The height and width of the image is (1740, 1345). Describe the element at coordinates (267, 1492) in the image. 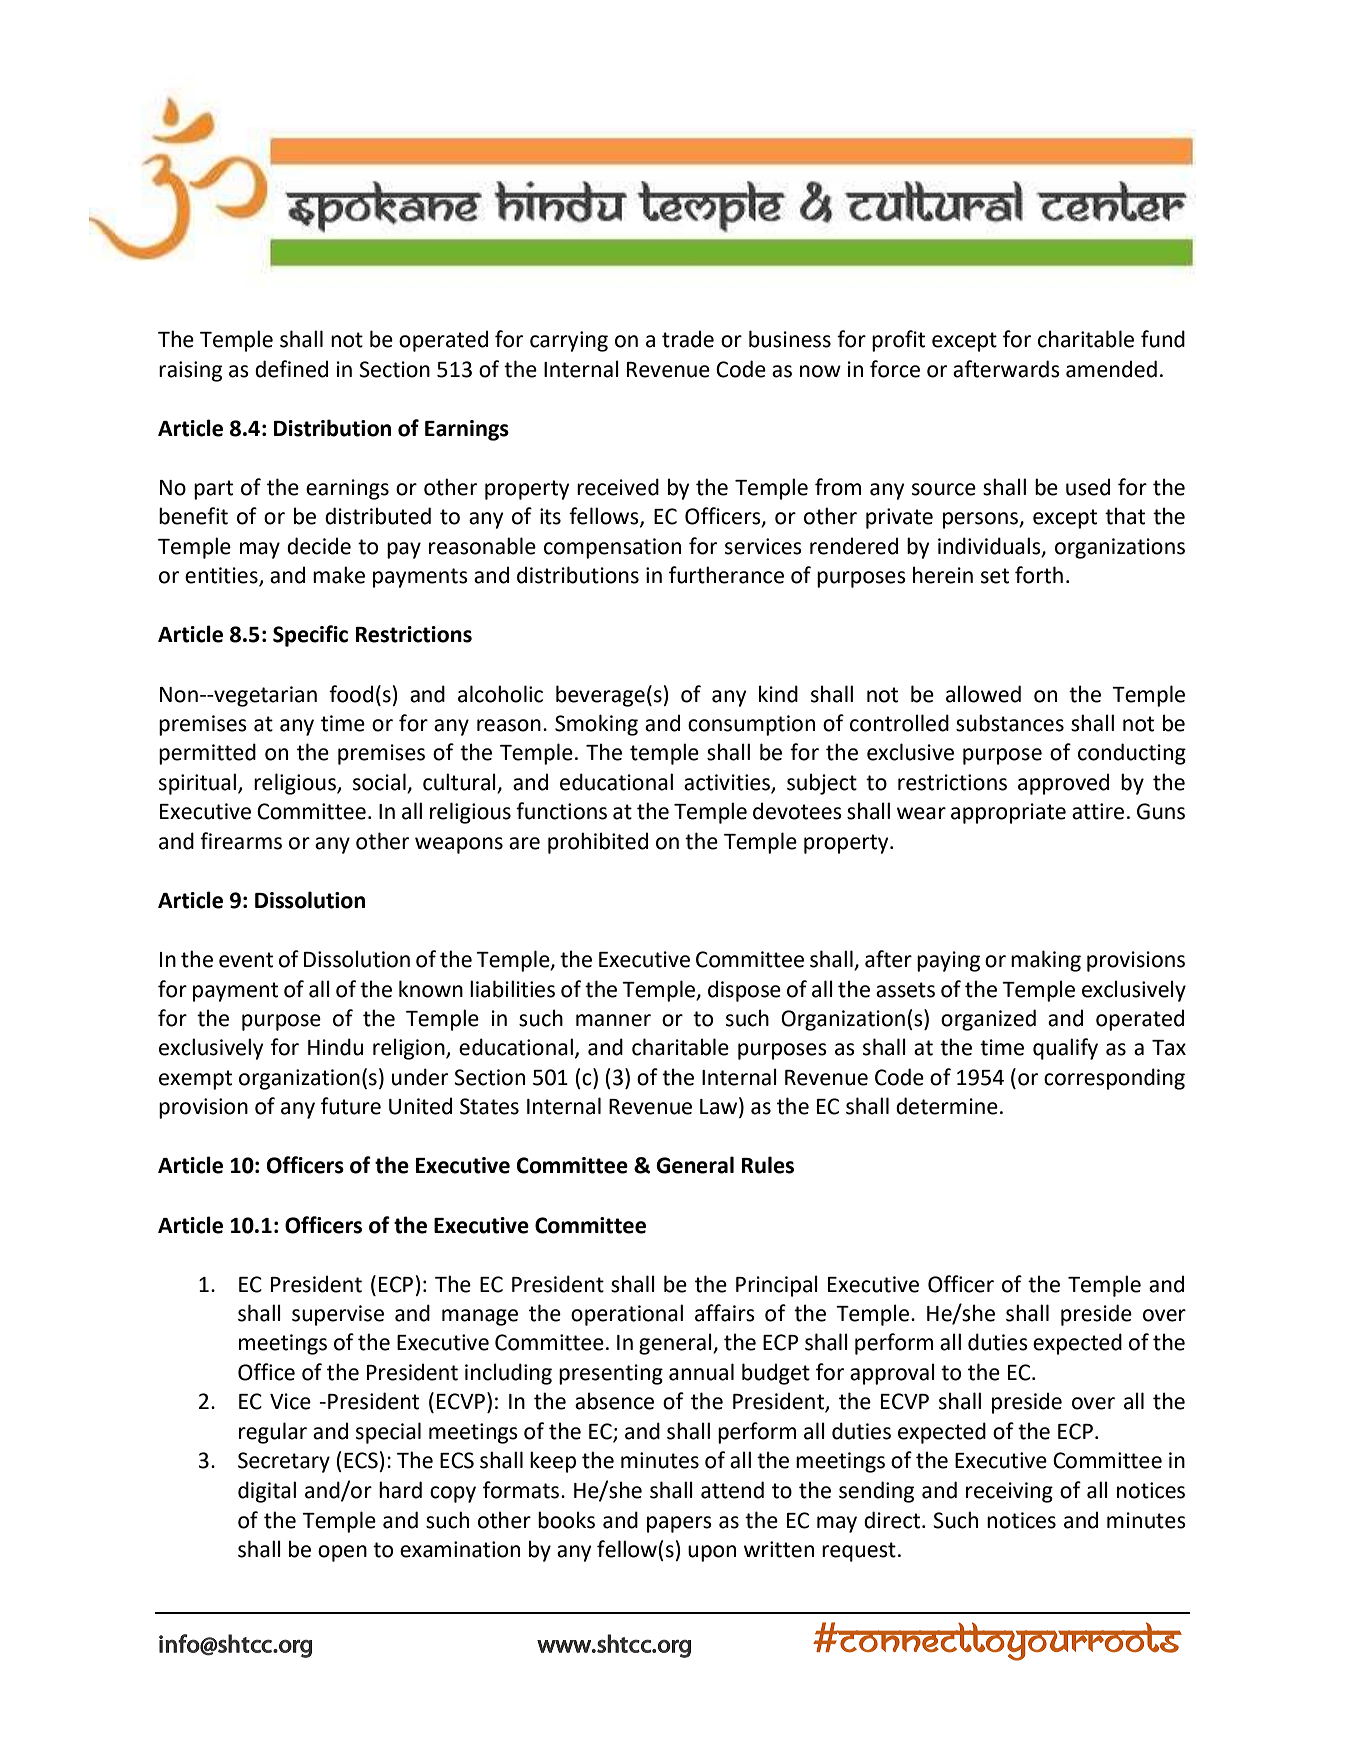

I see `digital` at that location.
